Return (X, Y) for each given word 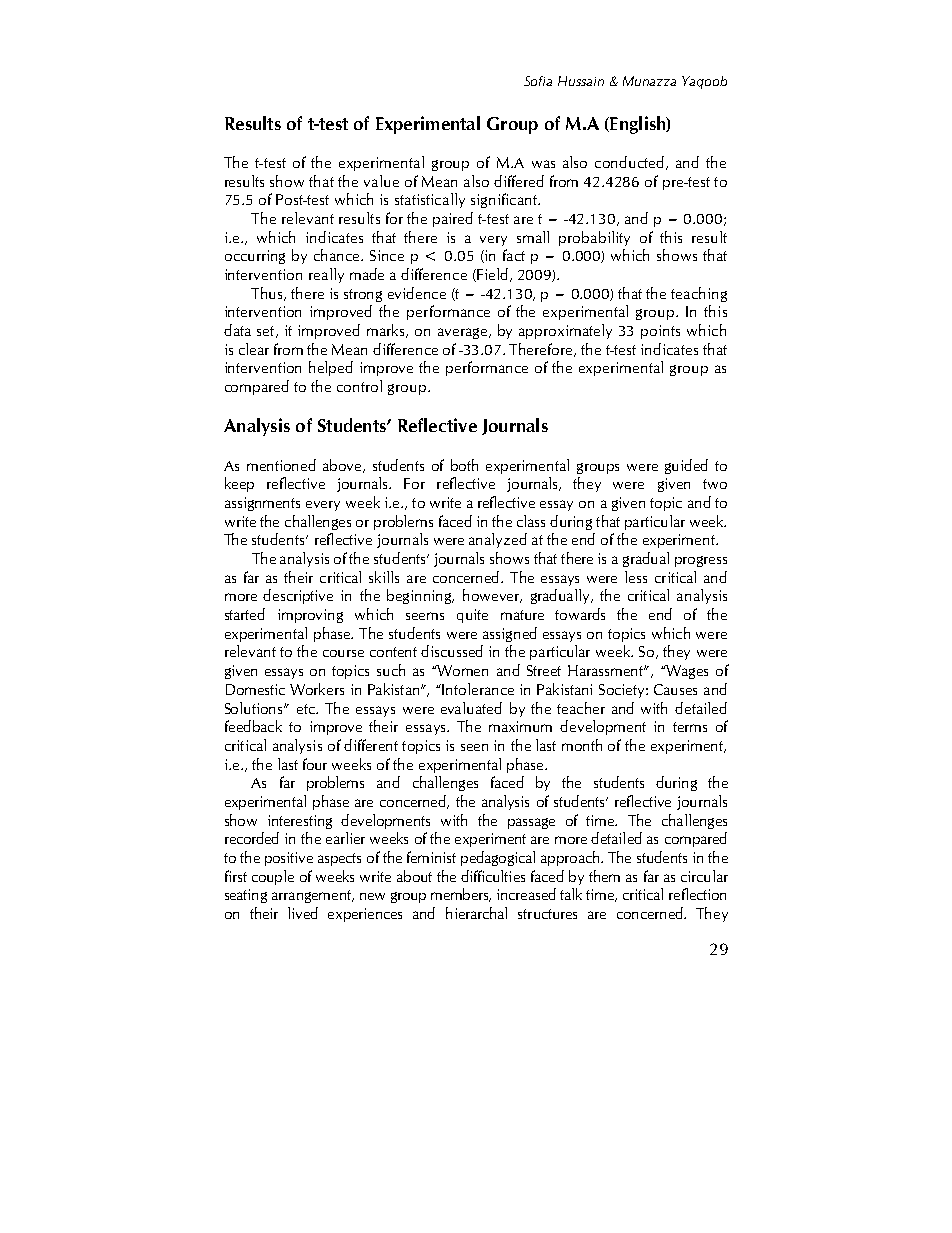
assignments (262, 504)
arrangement (313, 896)
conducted (629, 162)
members (461, 895)
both (464, 465)
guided (686, 466)
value (381, 181)
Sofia (538, 81)
